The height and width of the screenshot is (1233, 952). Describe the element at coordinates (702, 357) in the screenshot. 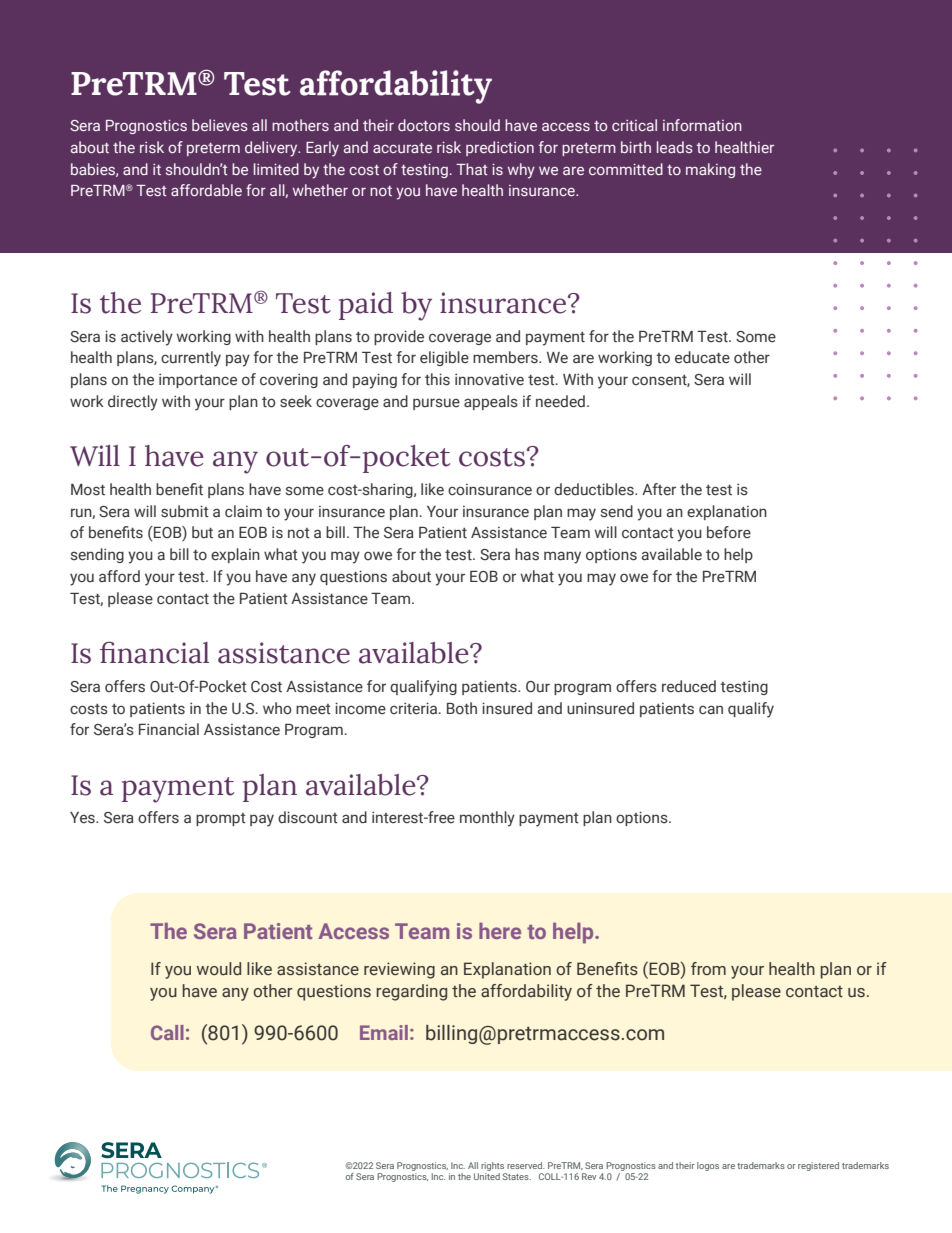

I see `educate` at that location.
